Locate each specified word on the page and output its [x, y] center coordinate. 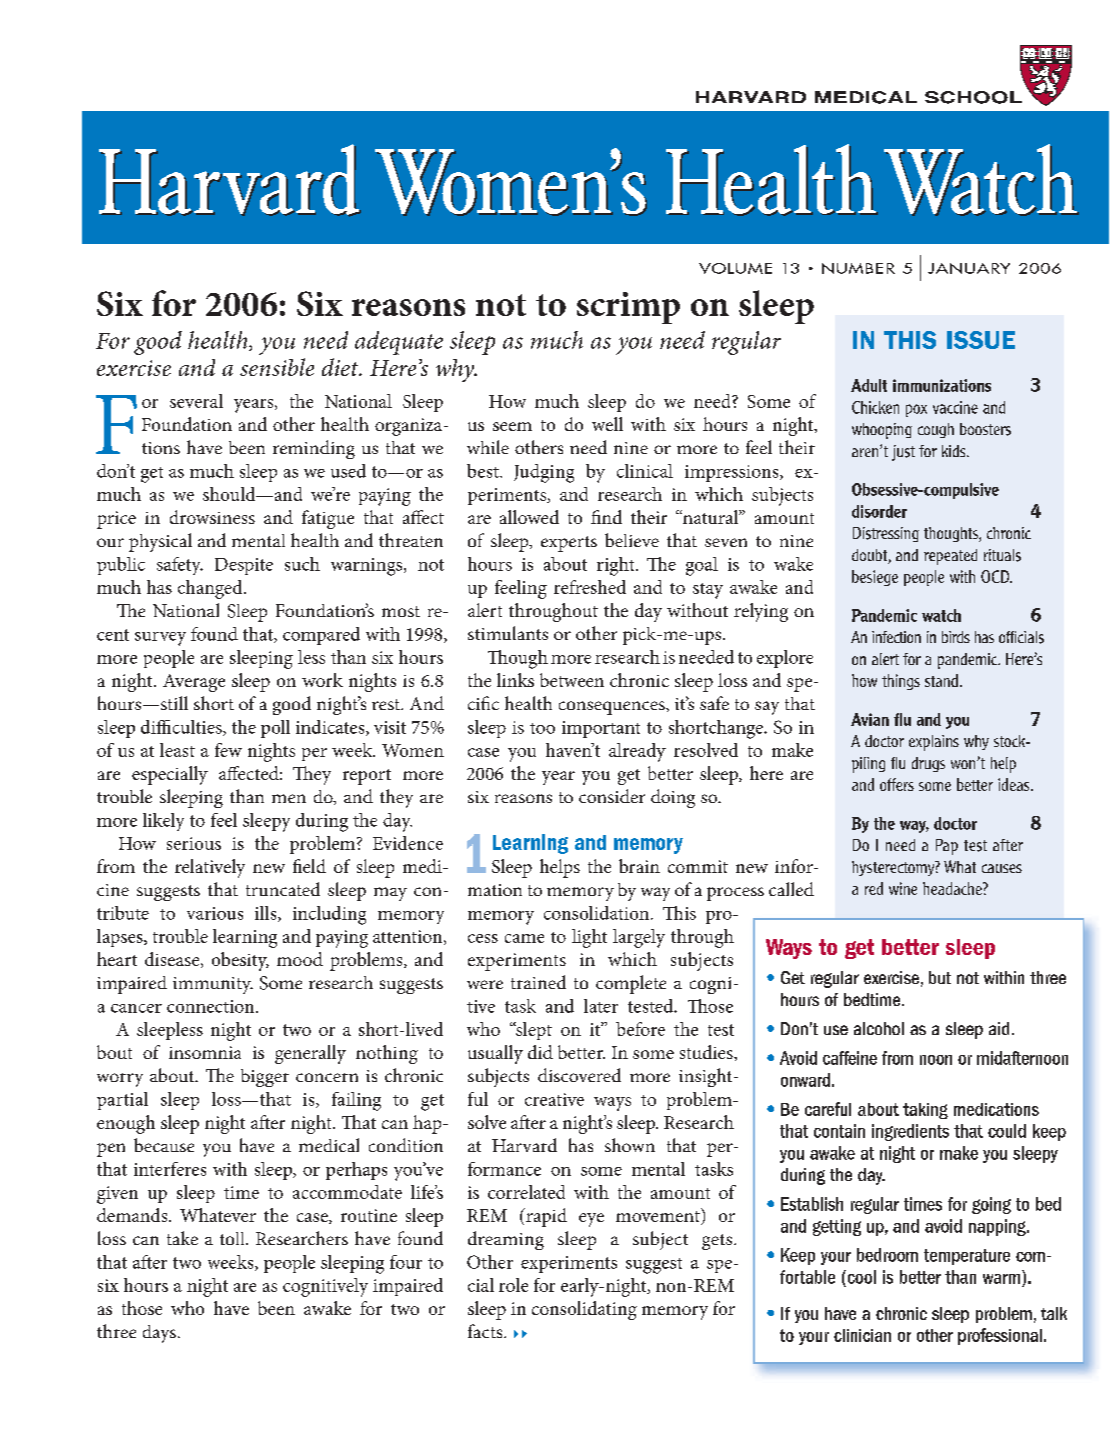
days [159, 1334]
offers [897, 784]
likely [163, 822]
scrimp [628, 308]
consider [612, 796]
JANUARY [969, 268]
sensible [277, 367]
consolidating [584, 1310]
